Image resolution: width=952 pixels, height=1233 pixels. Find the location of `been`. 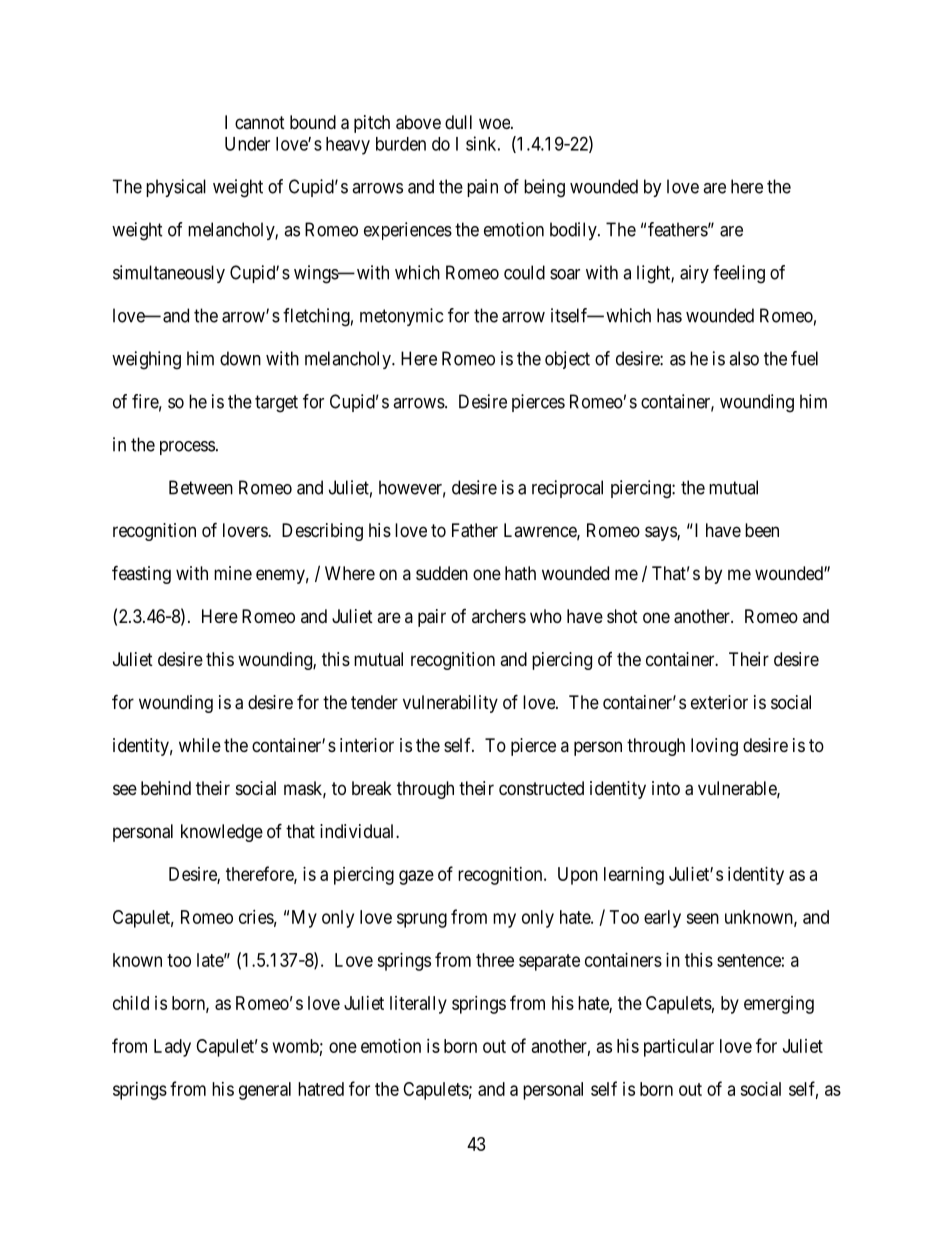

been is located at coordinates (762, 530).
